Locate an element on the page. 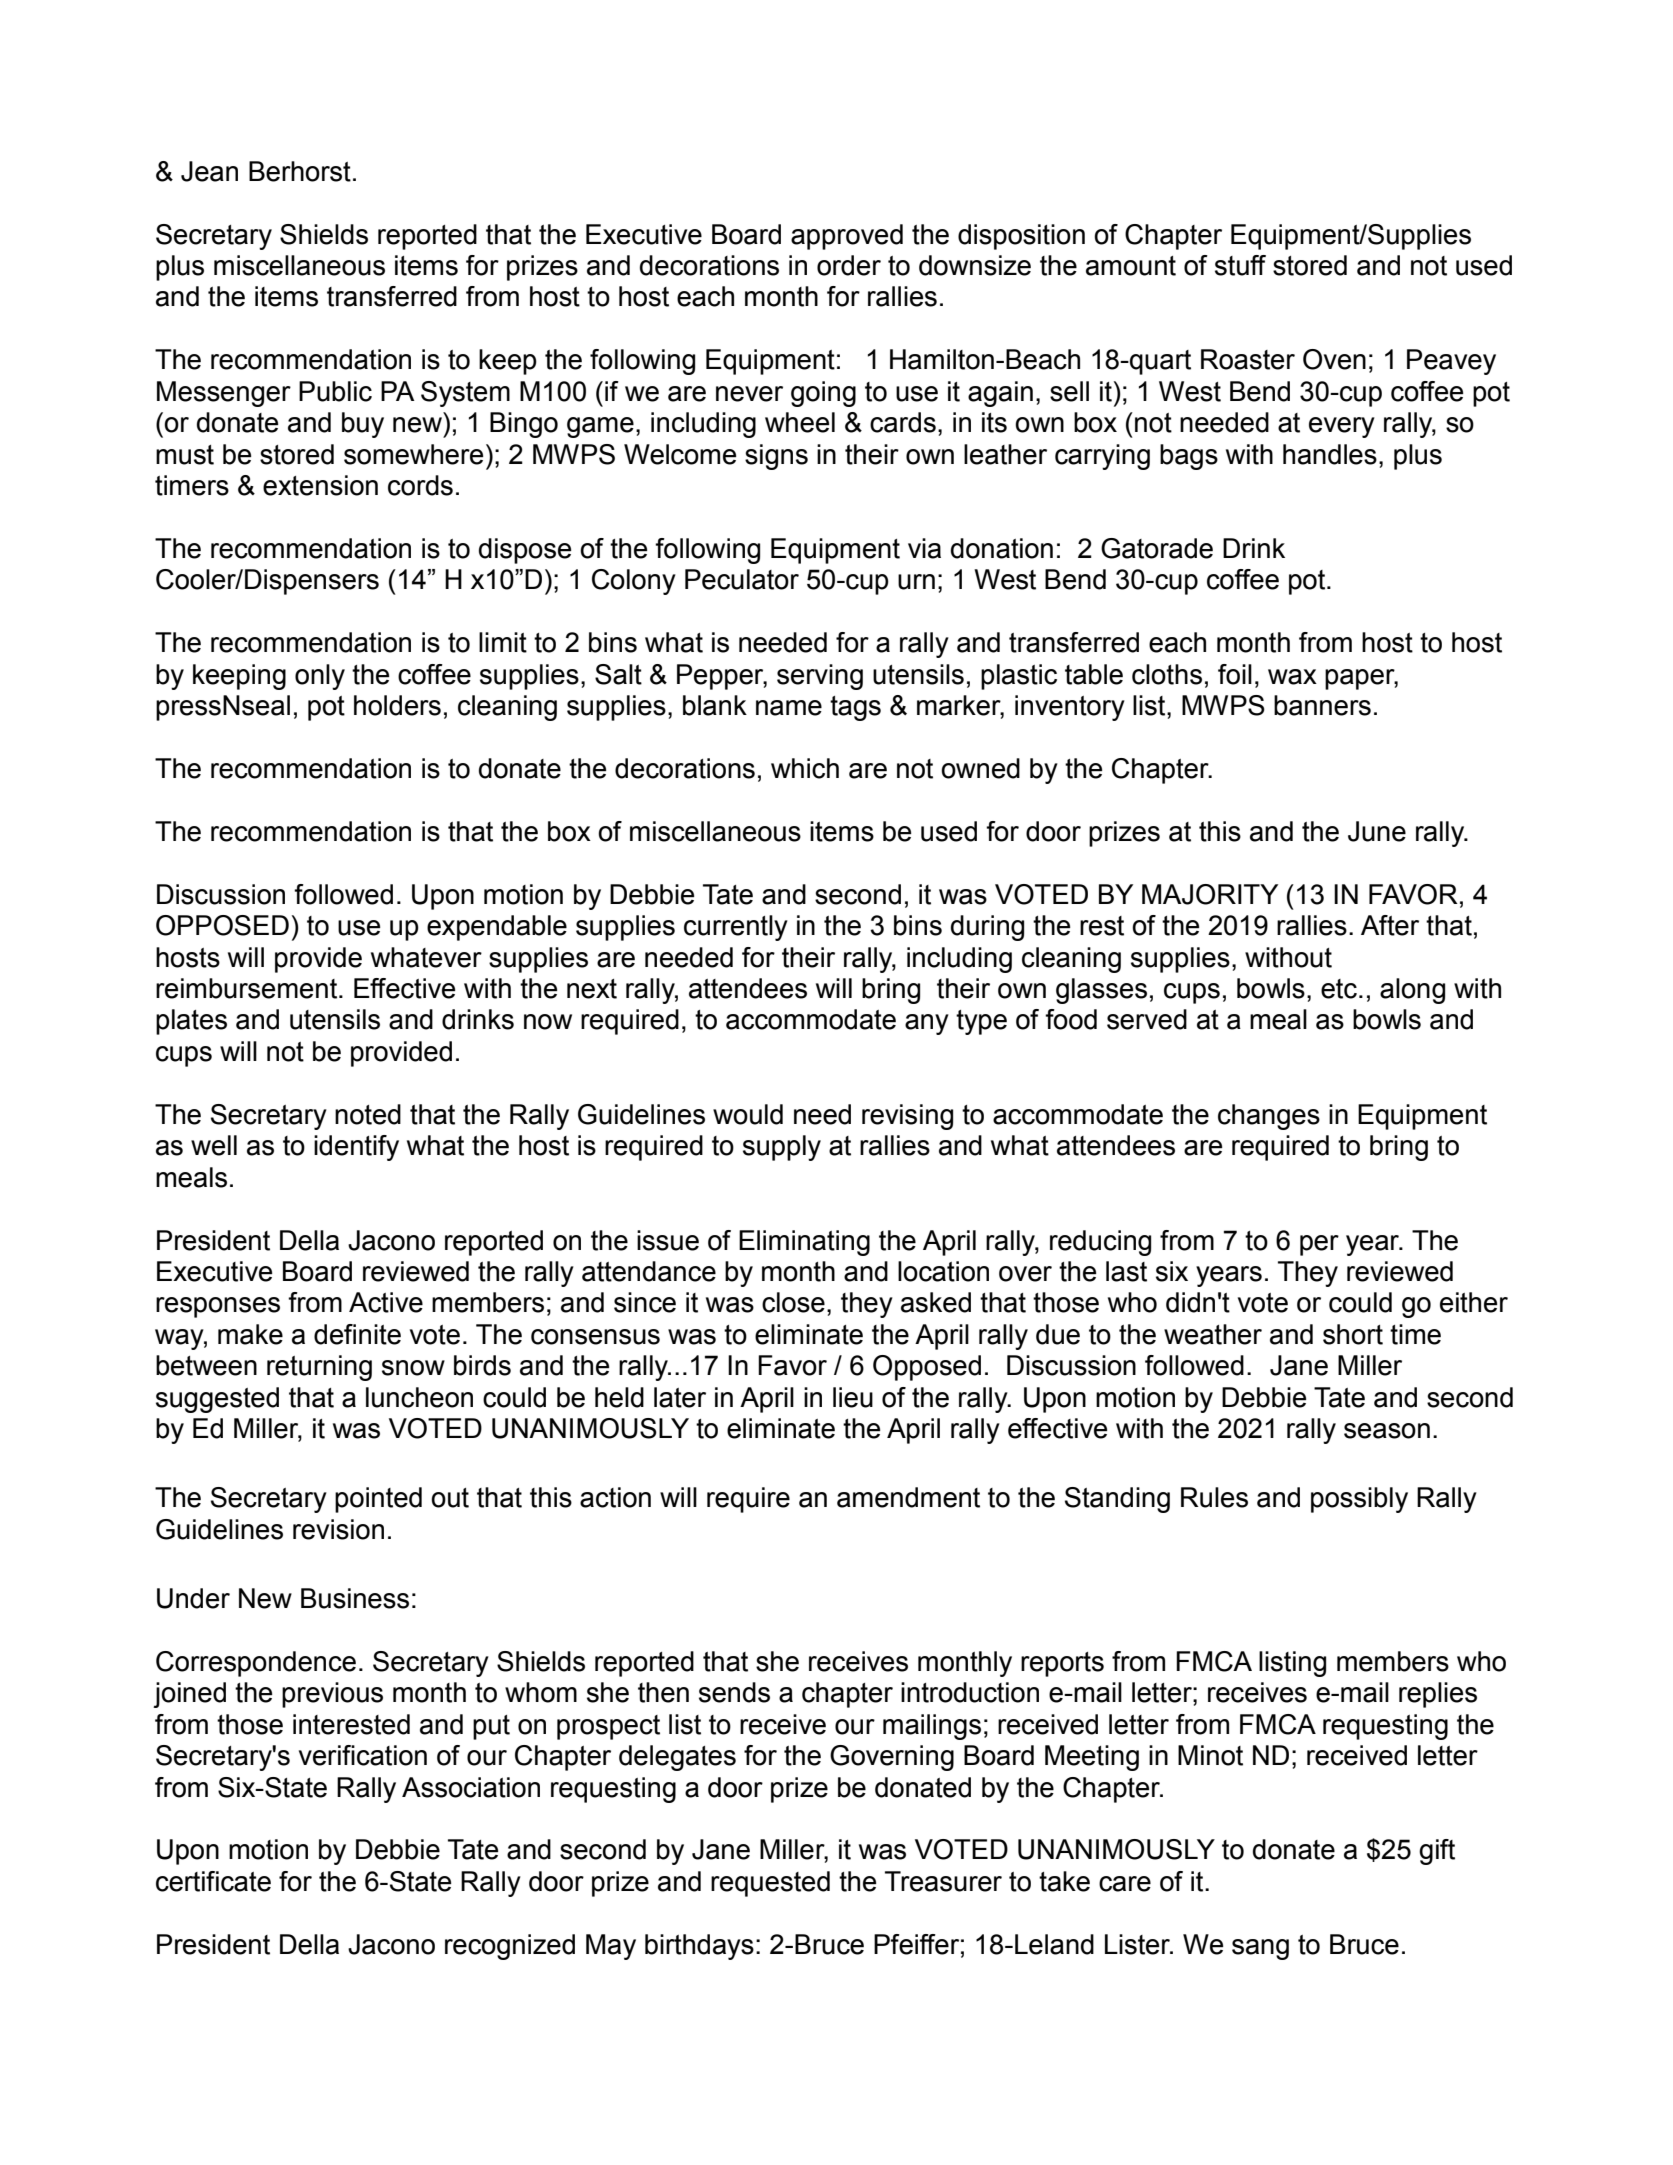  pointed is located at coordinates (378, 1500).
